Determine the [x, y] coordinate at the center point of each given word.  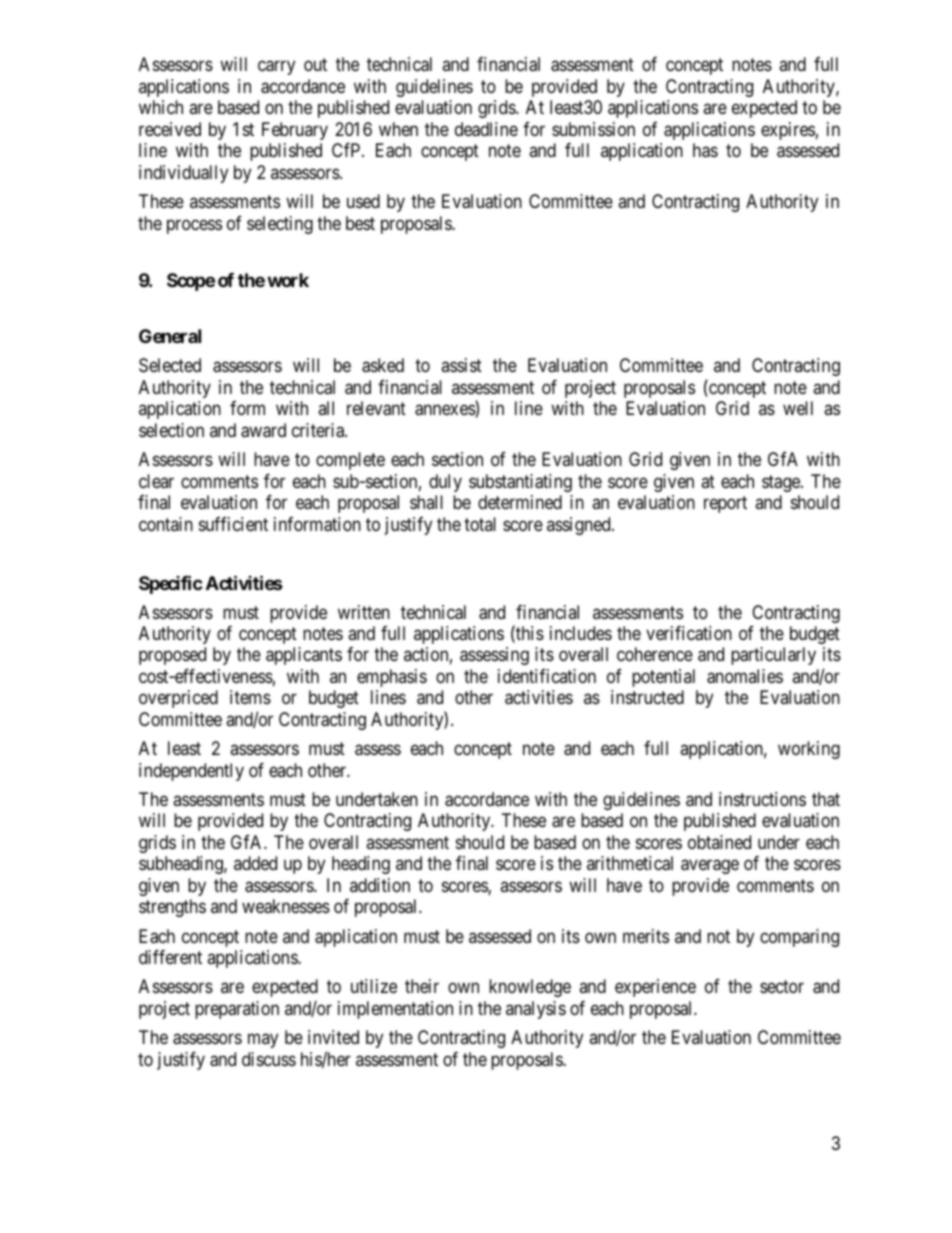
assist [461, 365]
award [263, 430]
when [398, 129]
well [798, 408]
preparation [237, 1010]
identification [547, 676]
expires [788, 131]
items [250, 697]
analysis [536, 1010]
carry [276, 68]
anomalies [745, 676]
